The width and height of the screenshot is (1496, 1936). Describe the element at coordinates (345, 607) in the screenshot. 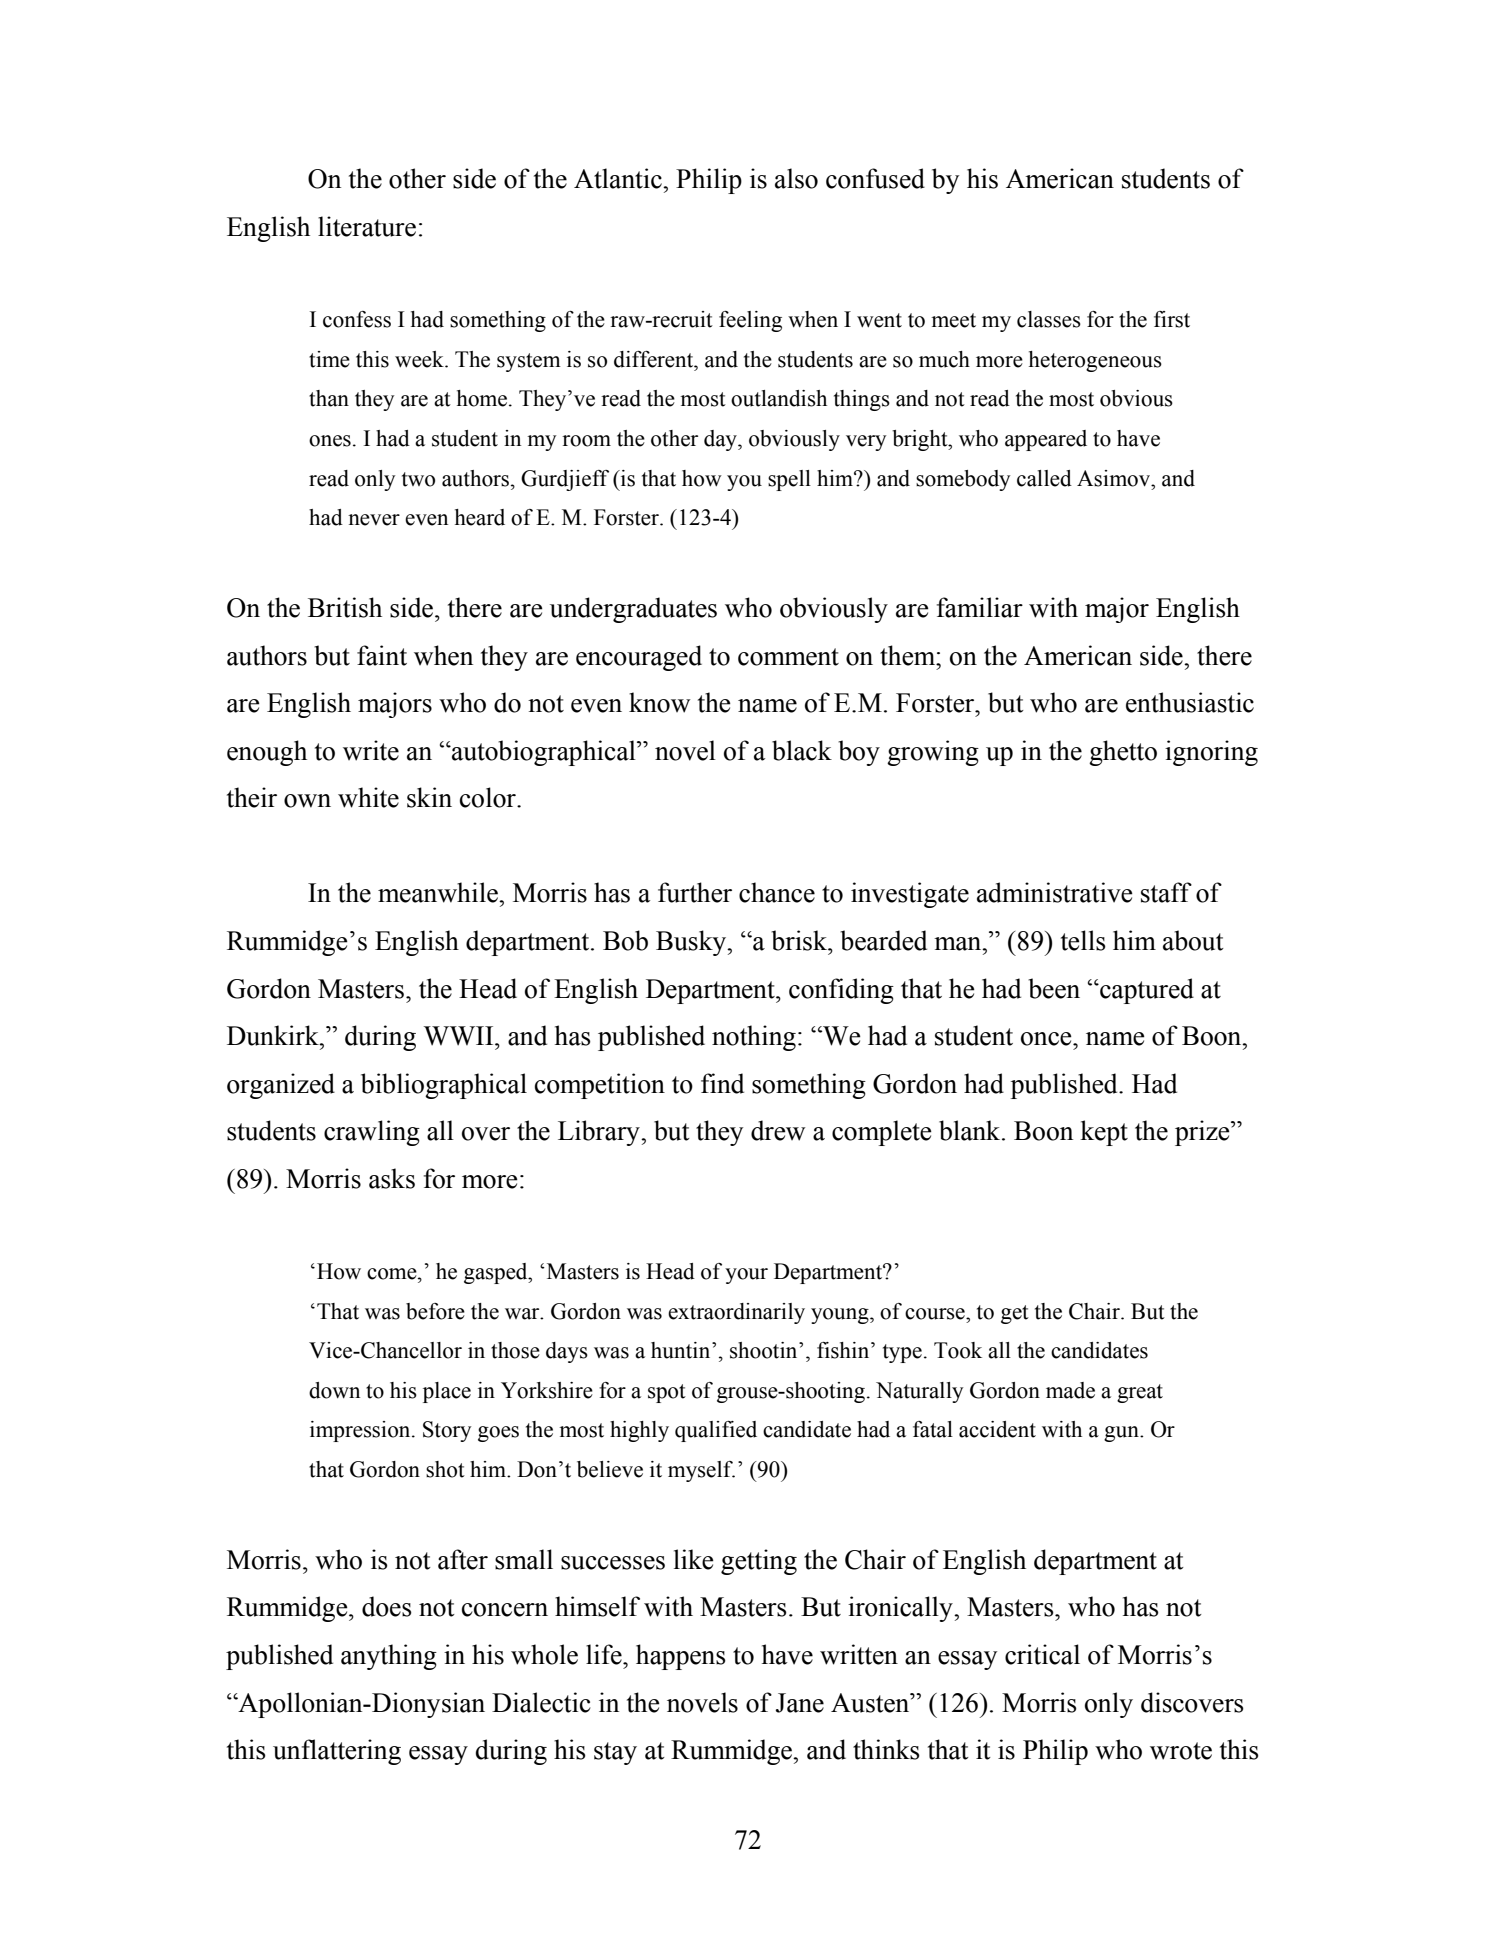

I see `British` at that location.
